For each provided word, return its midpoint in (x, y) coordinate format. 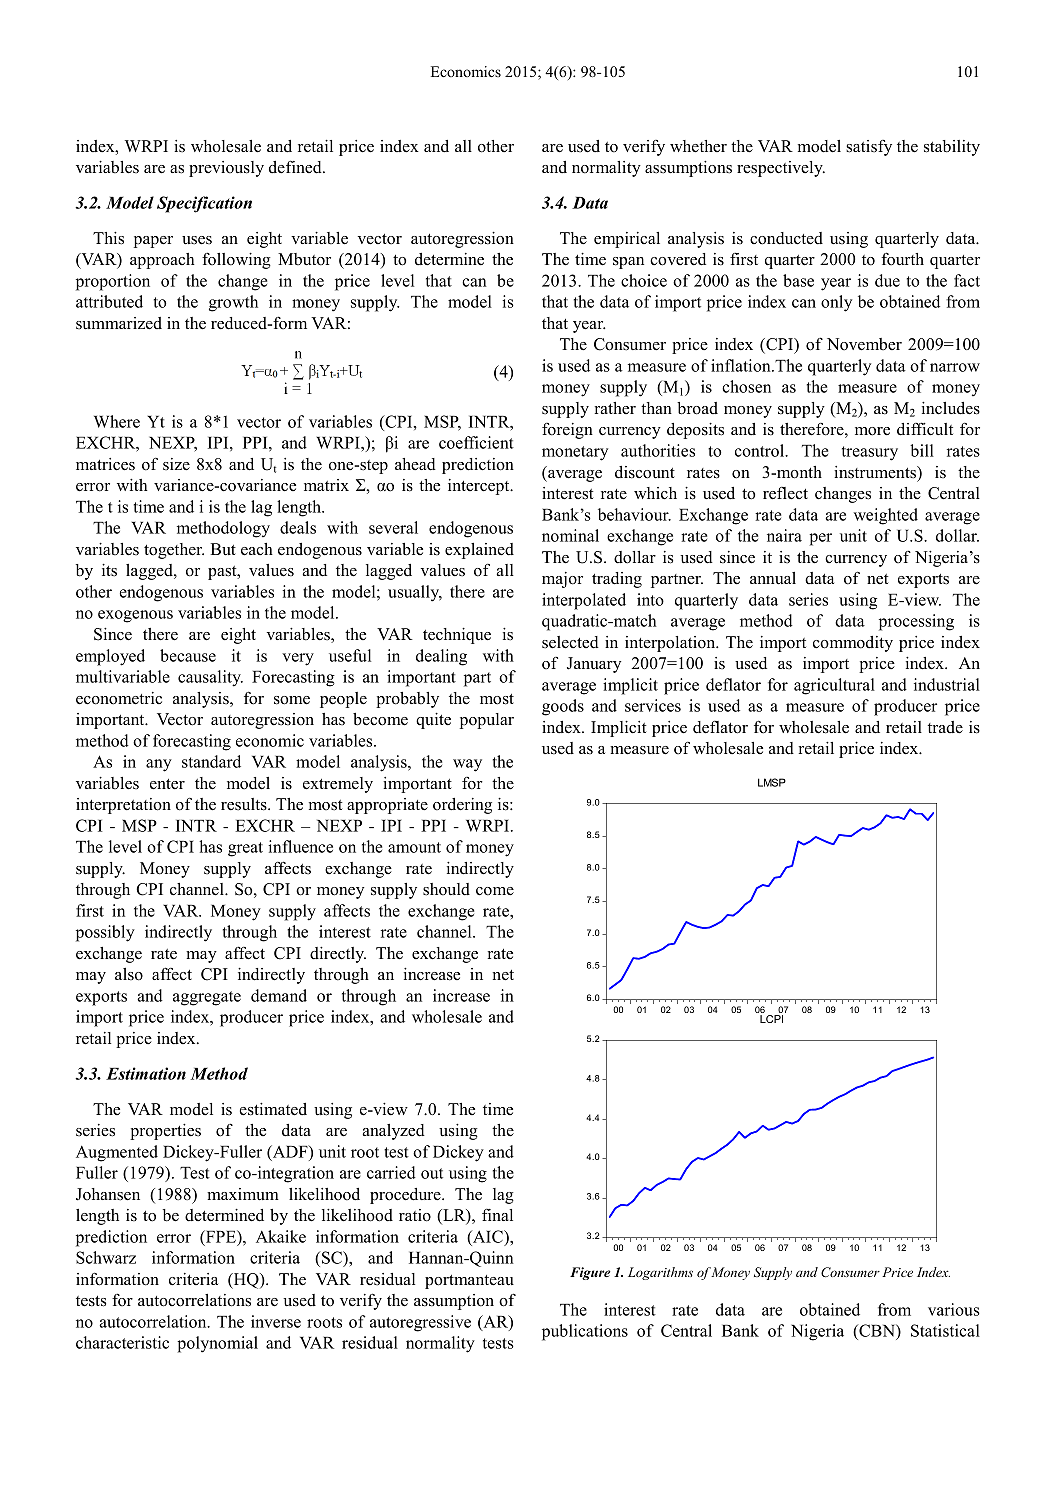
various (954, 1309)
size (176, 464)
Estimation (146, 1073)
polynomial (217, 1344)
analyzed (393, 1132)
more (872, 431)
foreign (567, 431)
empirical (627, 240)
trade (945, 727)
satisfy (869, 148)
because (188, 655)
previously (226, 169)
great (245, 849)
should (446, 889)
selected (570, 642)
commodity (853, 644)
